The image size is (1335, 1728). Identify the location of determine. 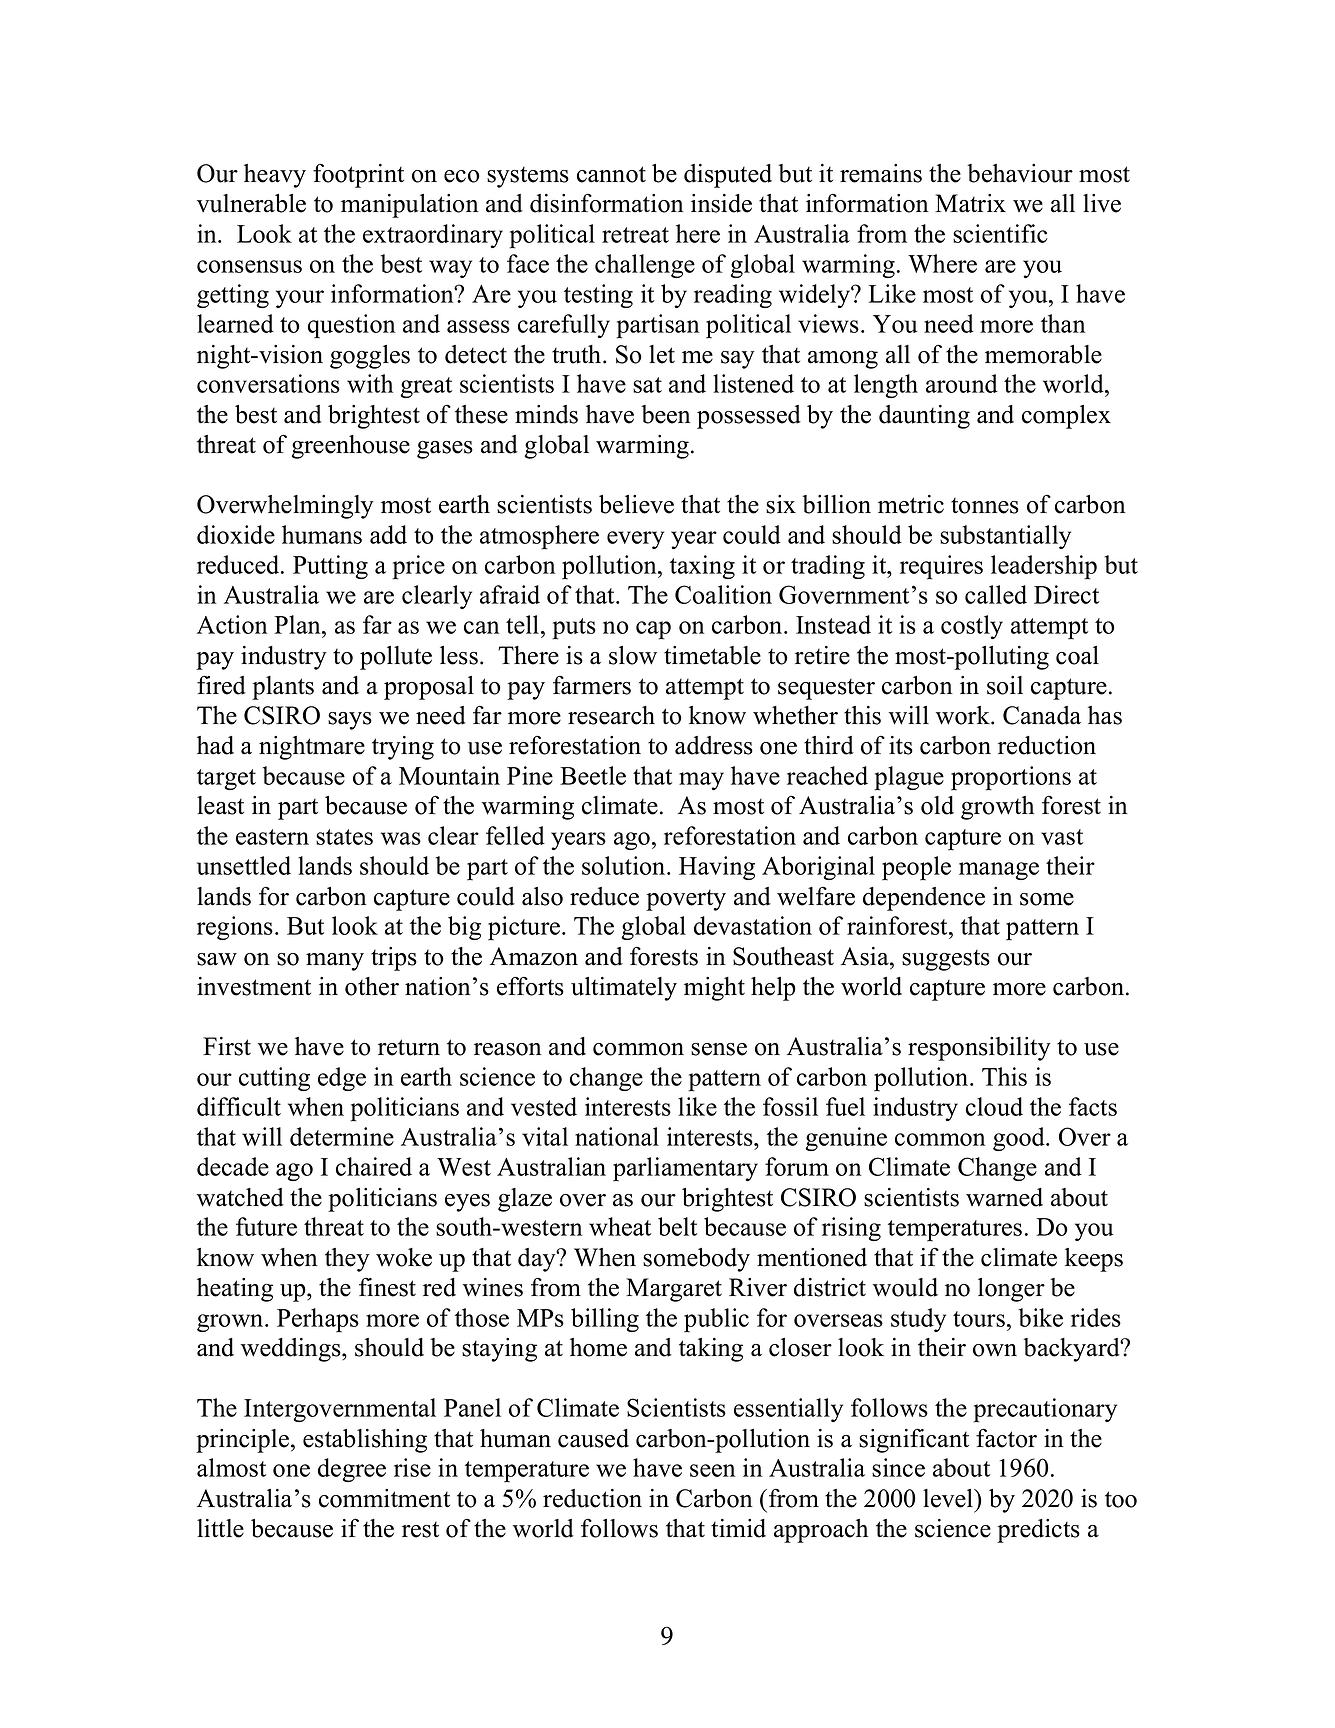
(342, 1136).
